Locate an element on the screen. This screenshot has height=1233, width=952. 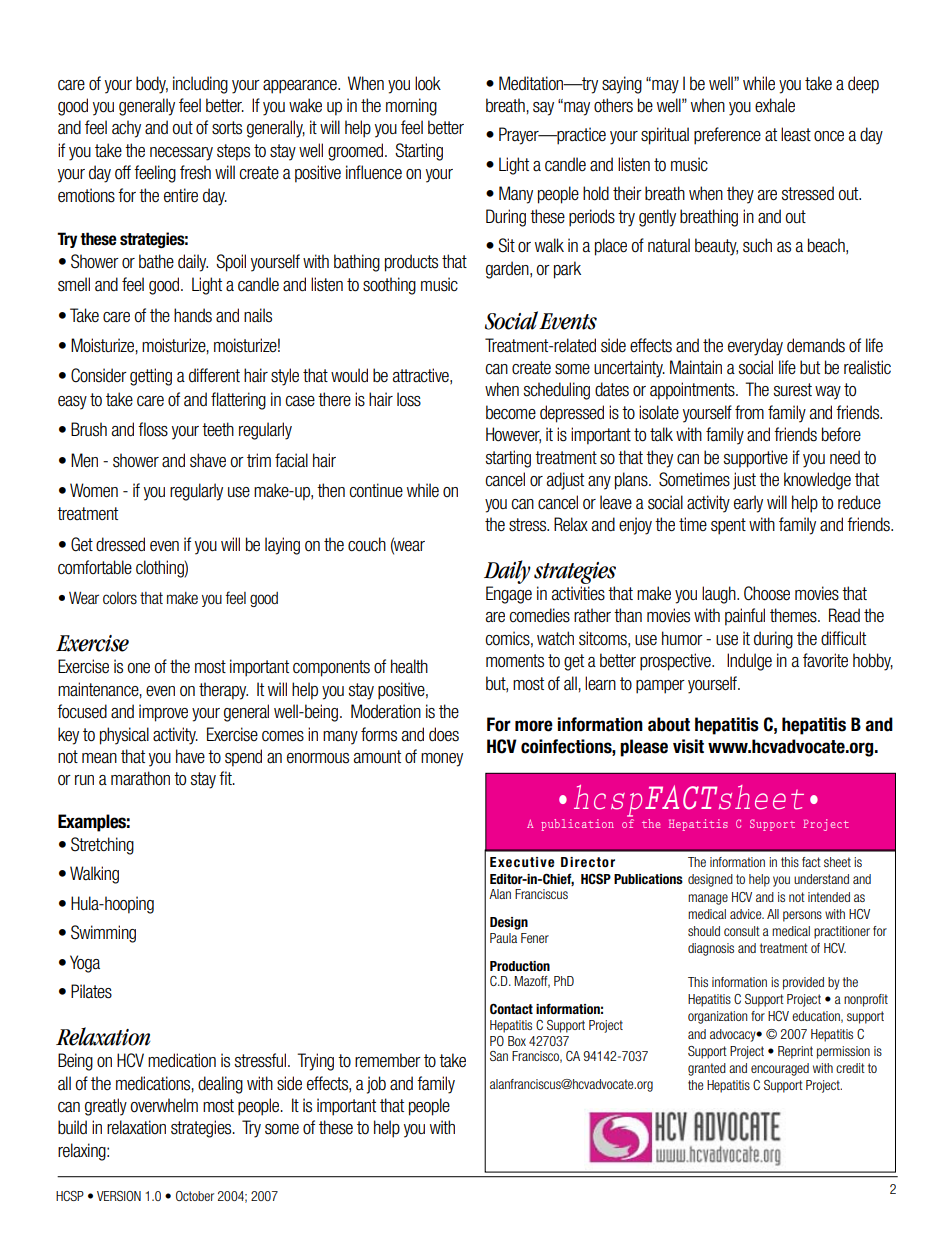
achy is located at coordinates (126, 129).
